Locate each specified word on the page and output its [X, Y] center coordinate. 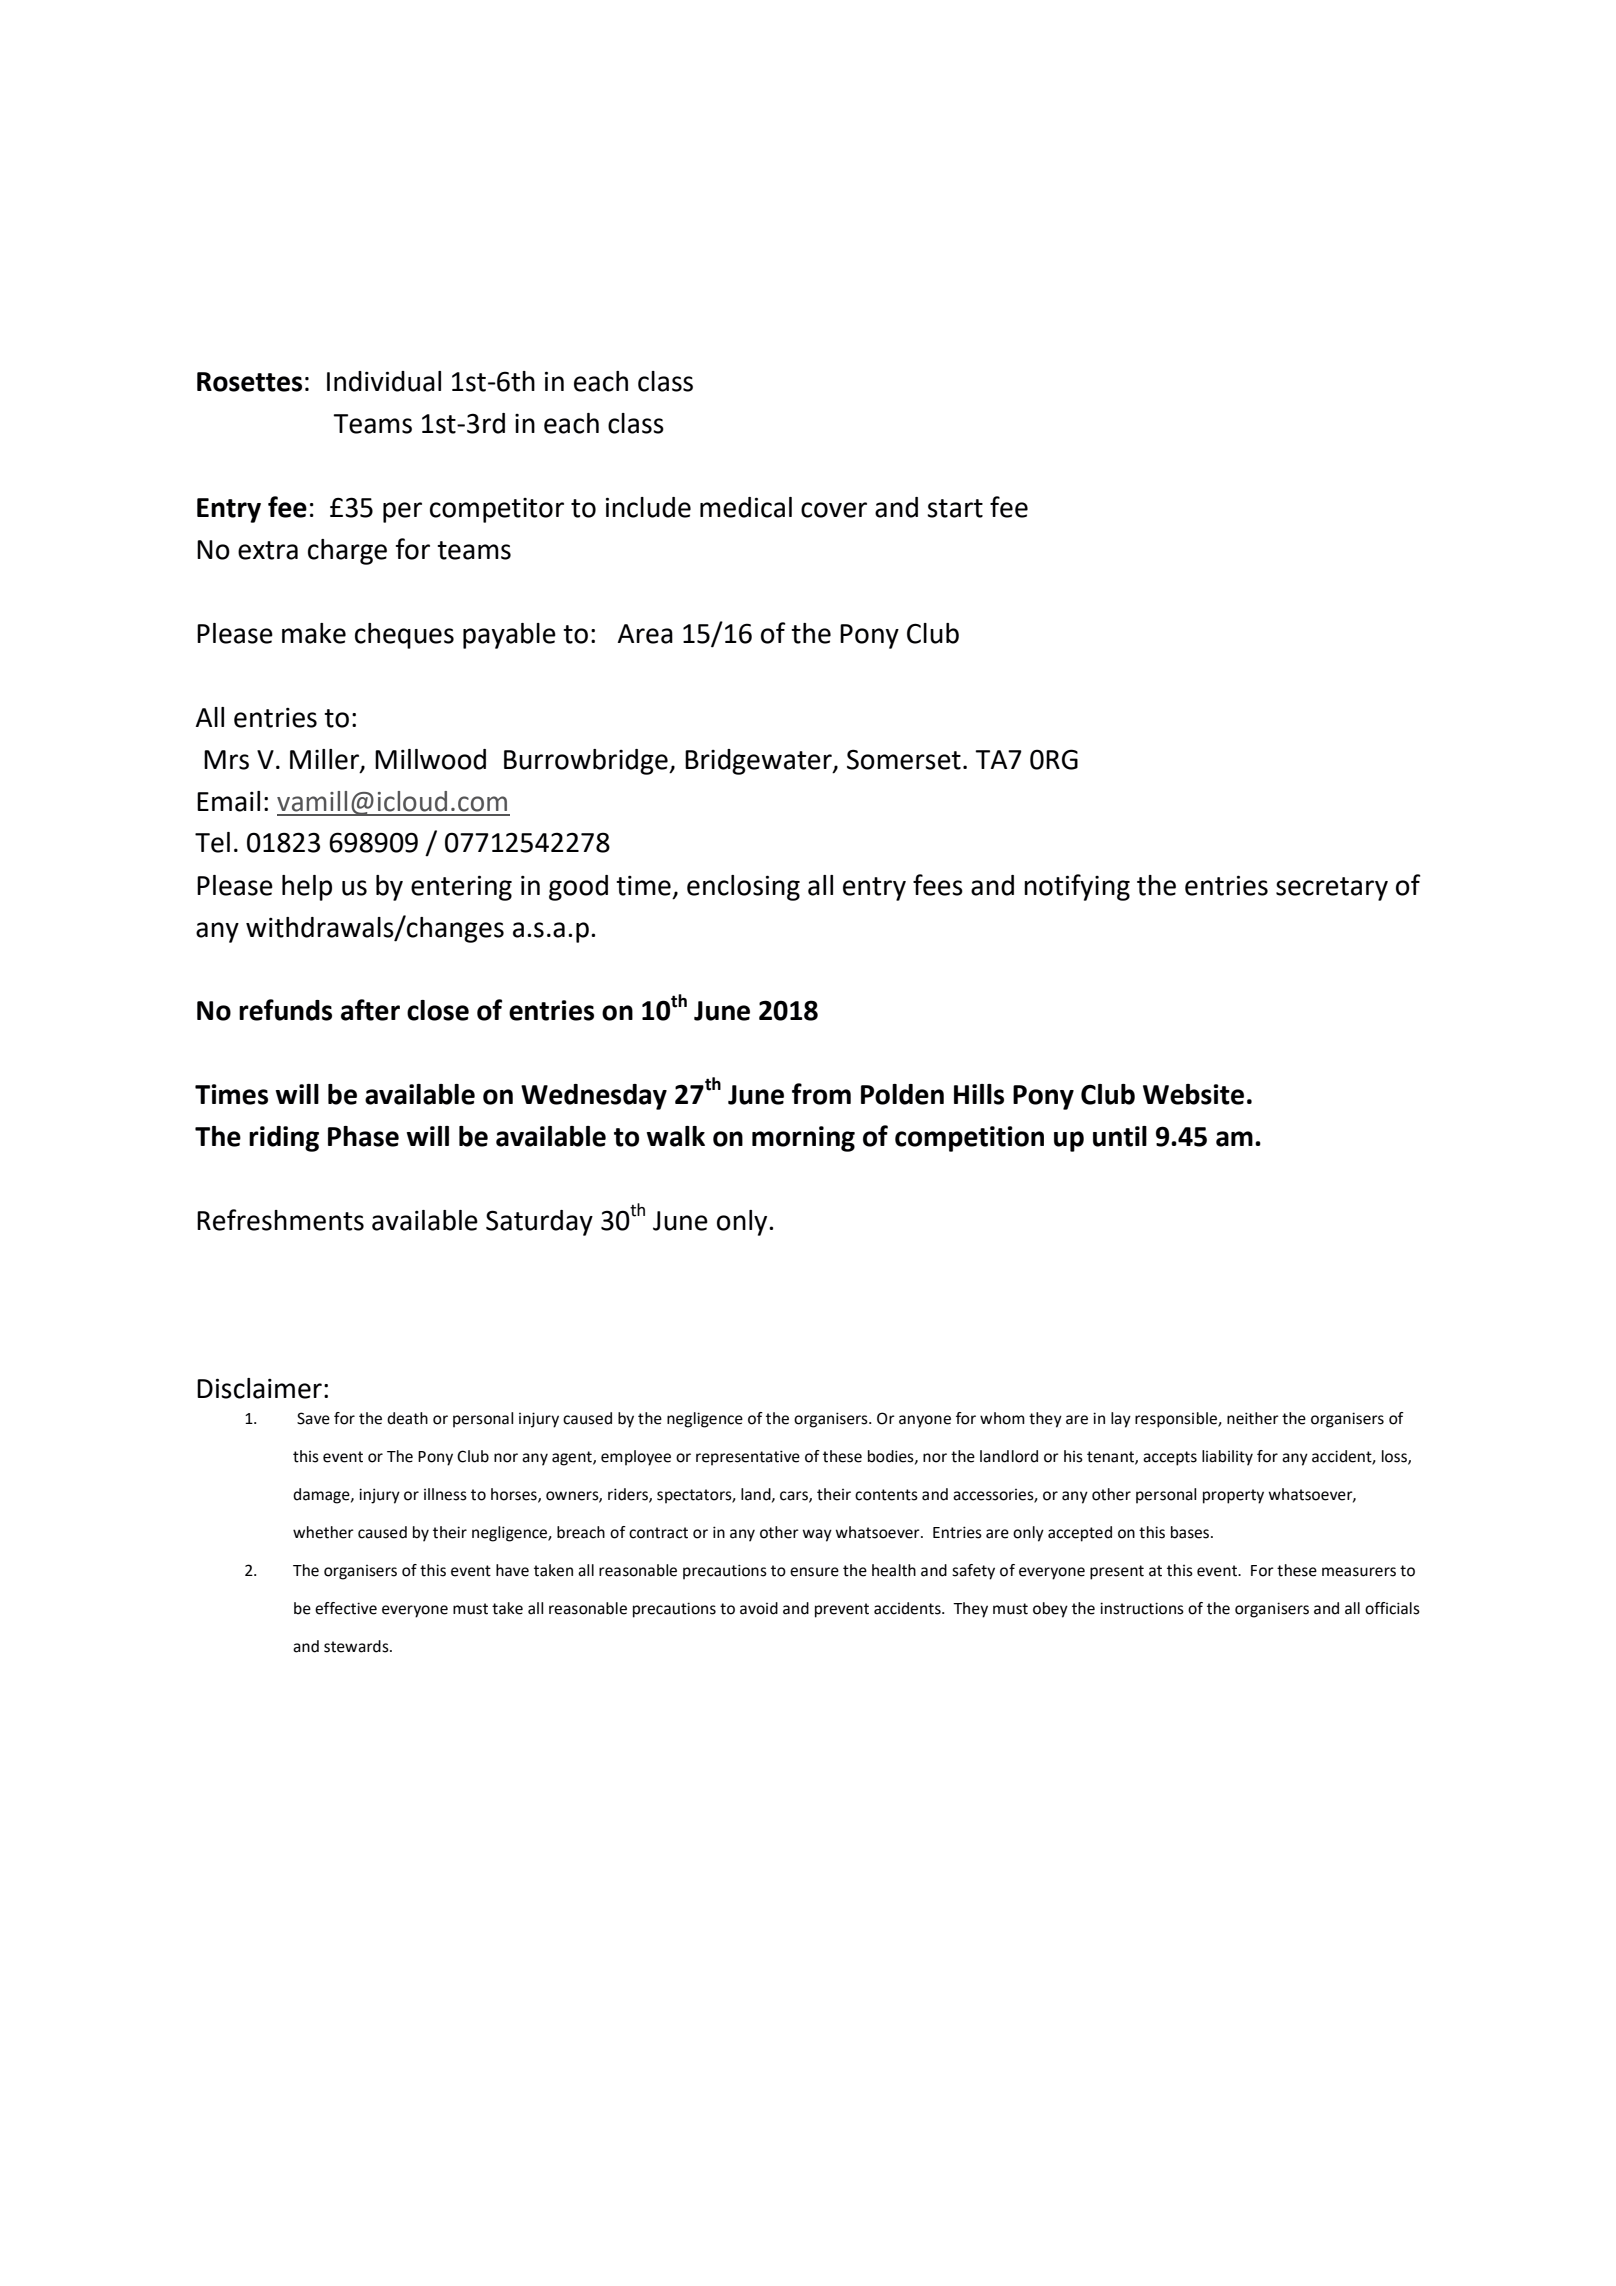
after [370, 1010]
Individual [384, 381]
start [955, 508]
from [821, 1094]
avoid [759, 1608]
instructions [1142, 1608]
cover [834, 510]
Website [1193, 1094]
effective [346, 1608]
